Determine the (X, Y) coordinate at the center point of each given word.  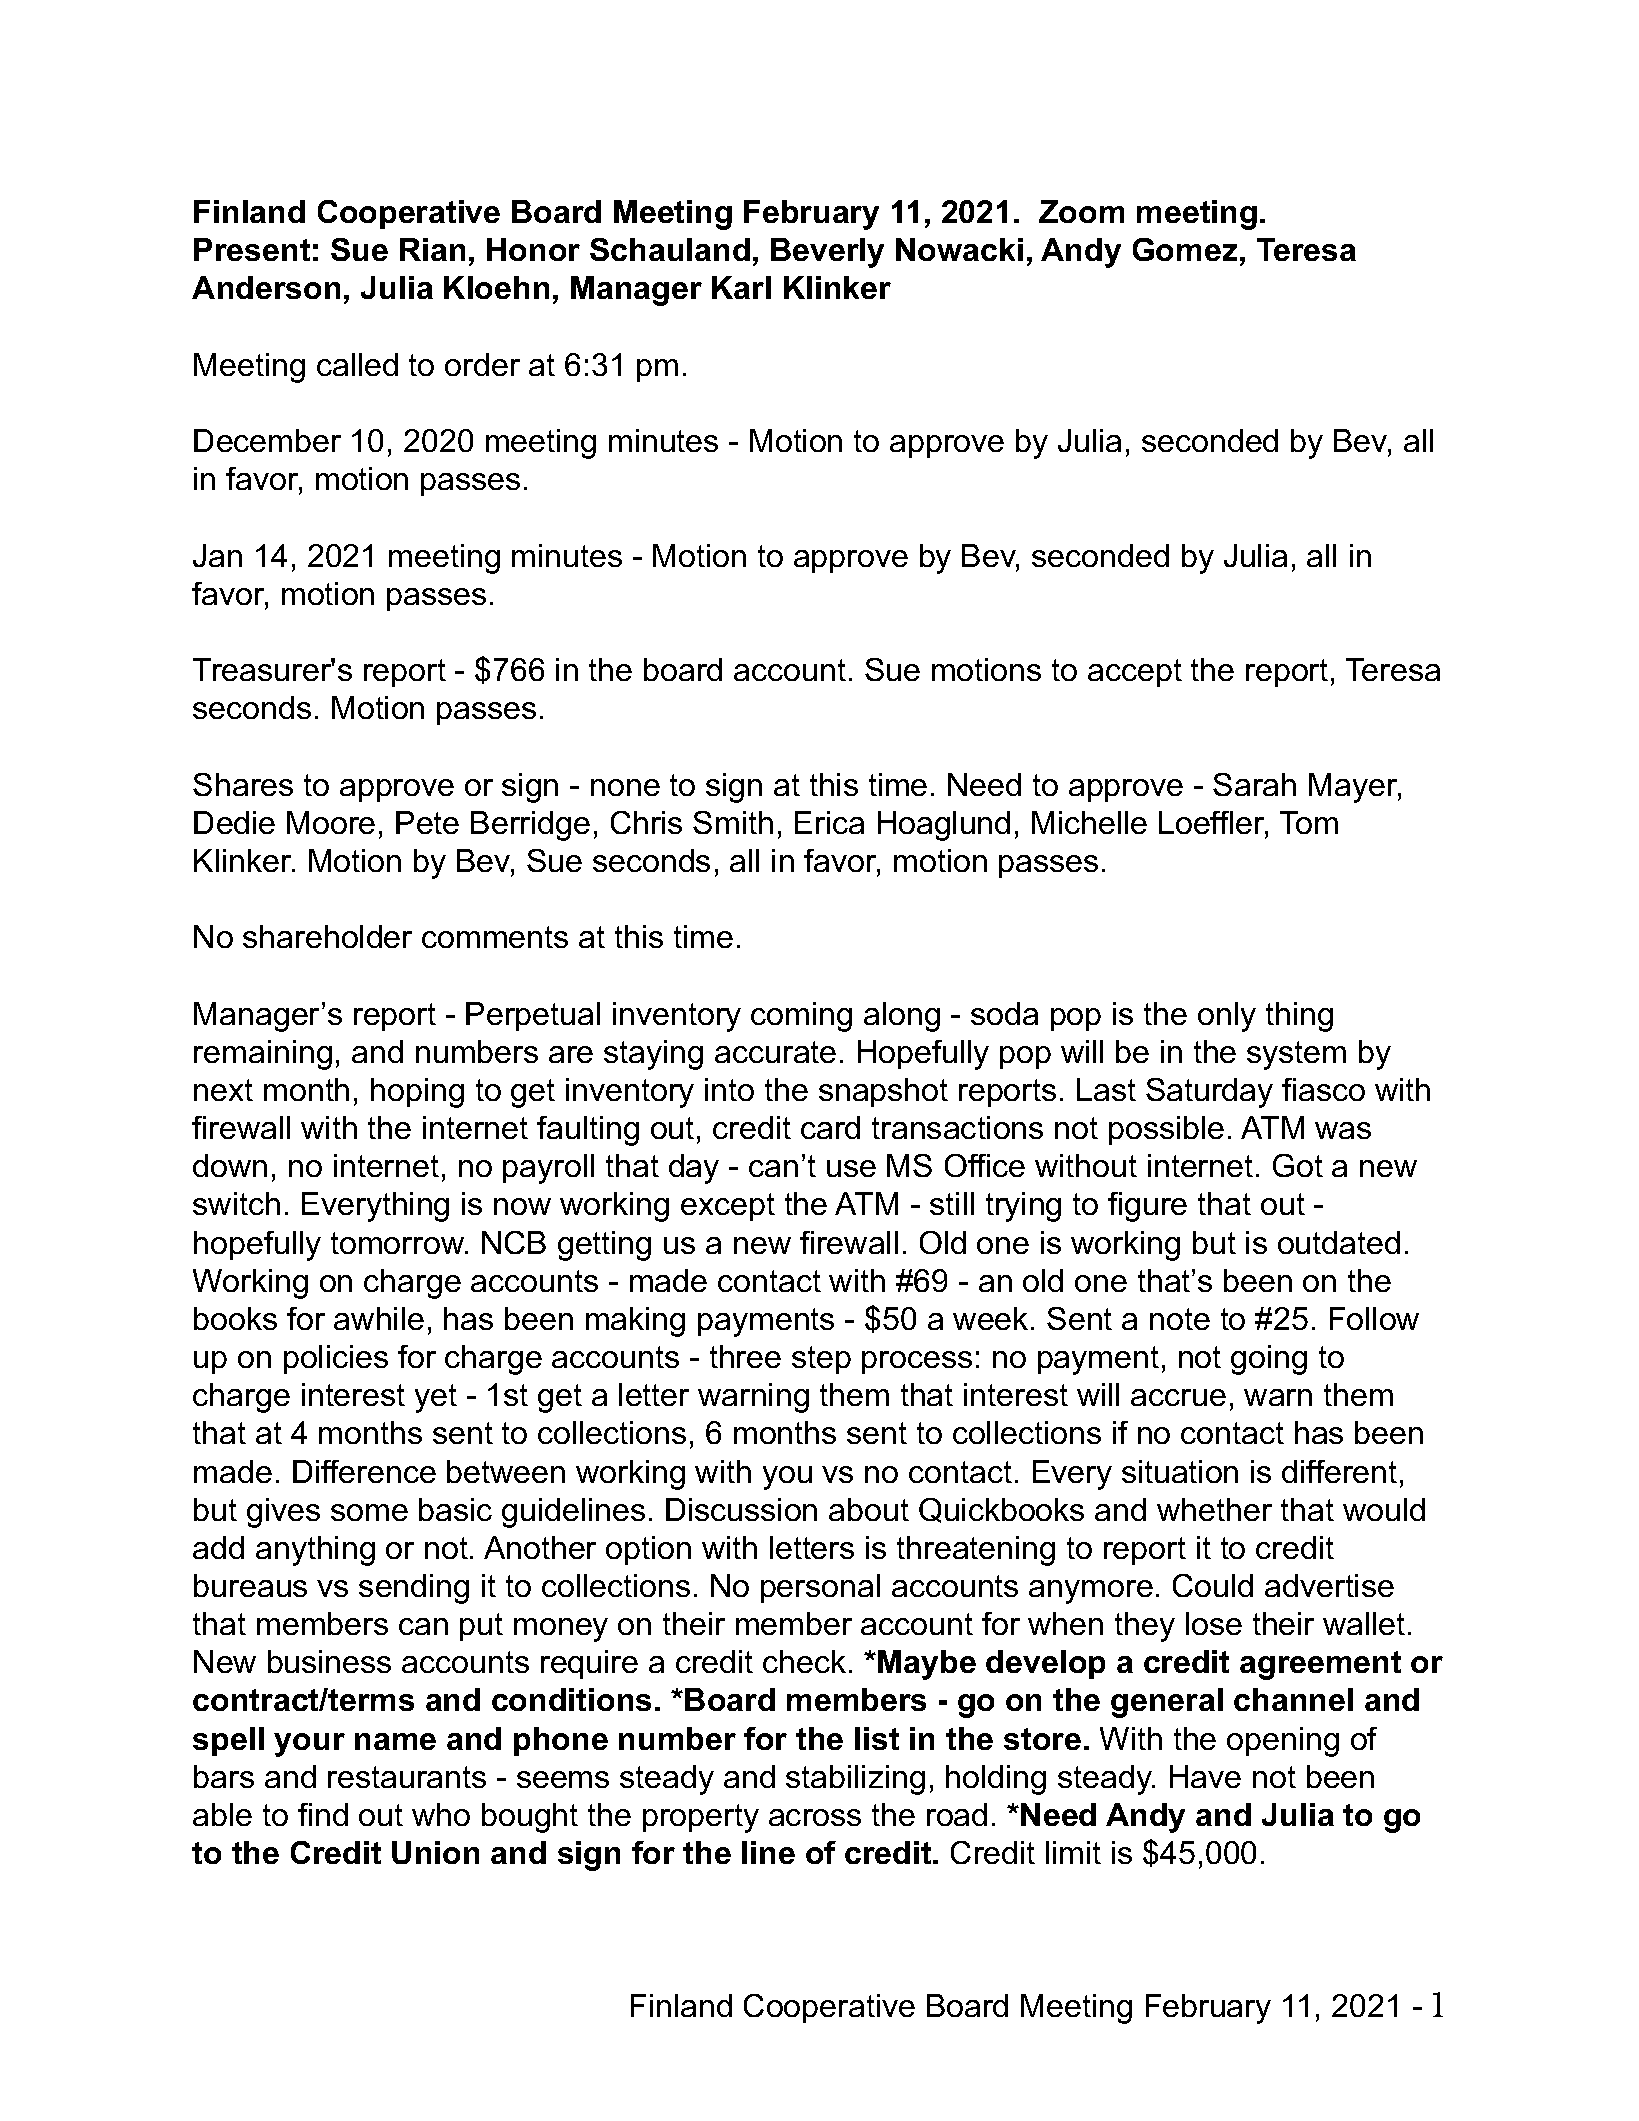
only (1227, 1017)
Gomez (1185, 249)
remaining (263, 1055)
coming (801, 1017)
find (323, 1814)
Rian (432, 249)
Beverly (827, 253)
